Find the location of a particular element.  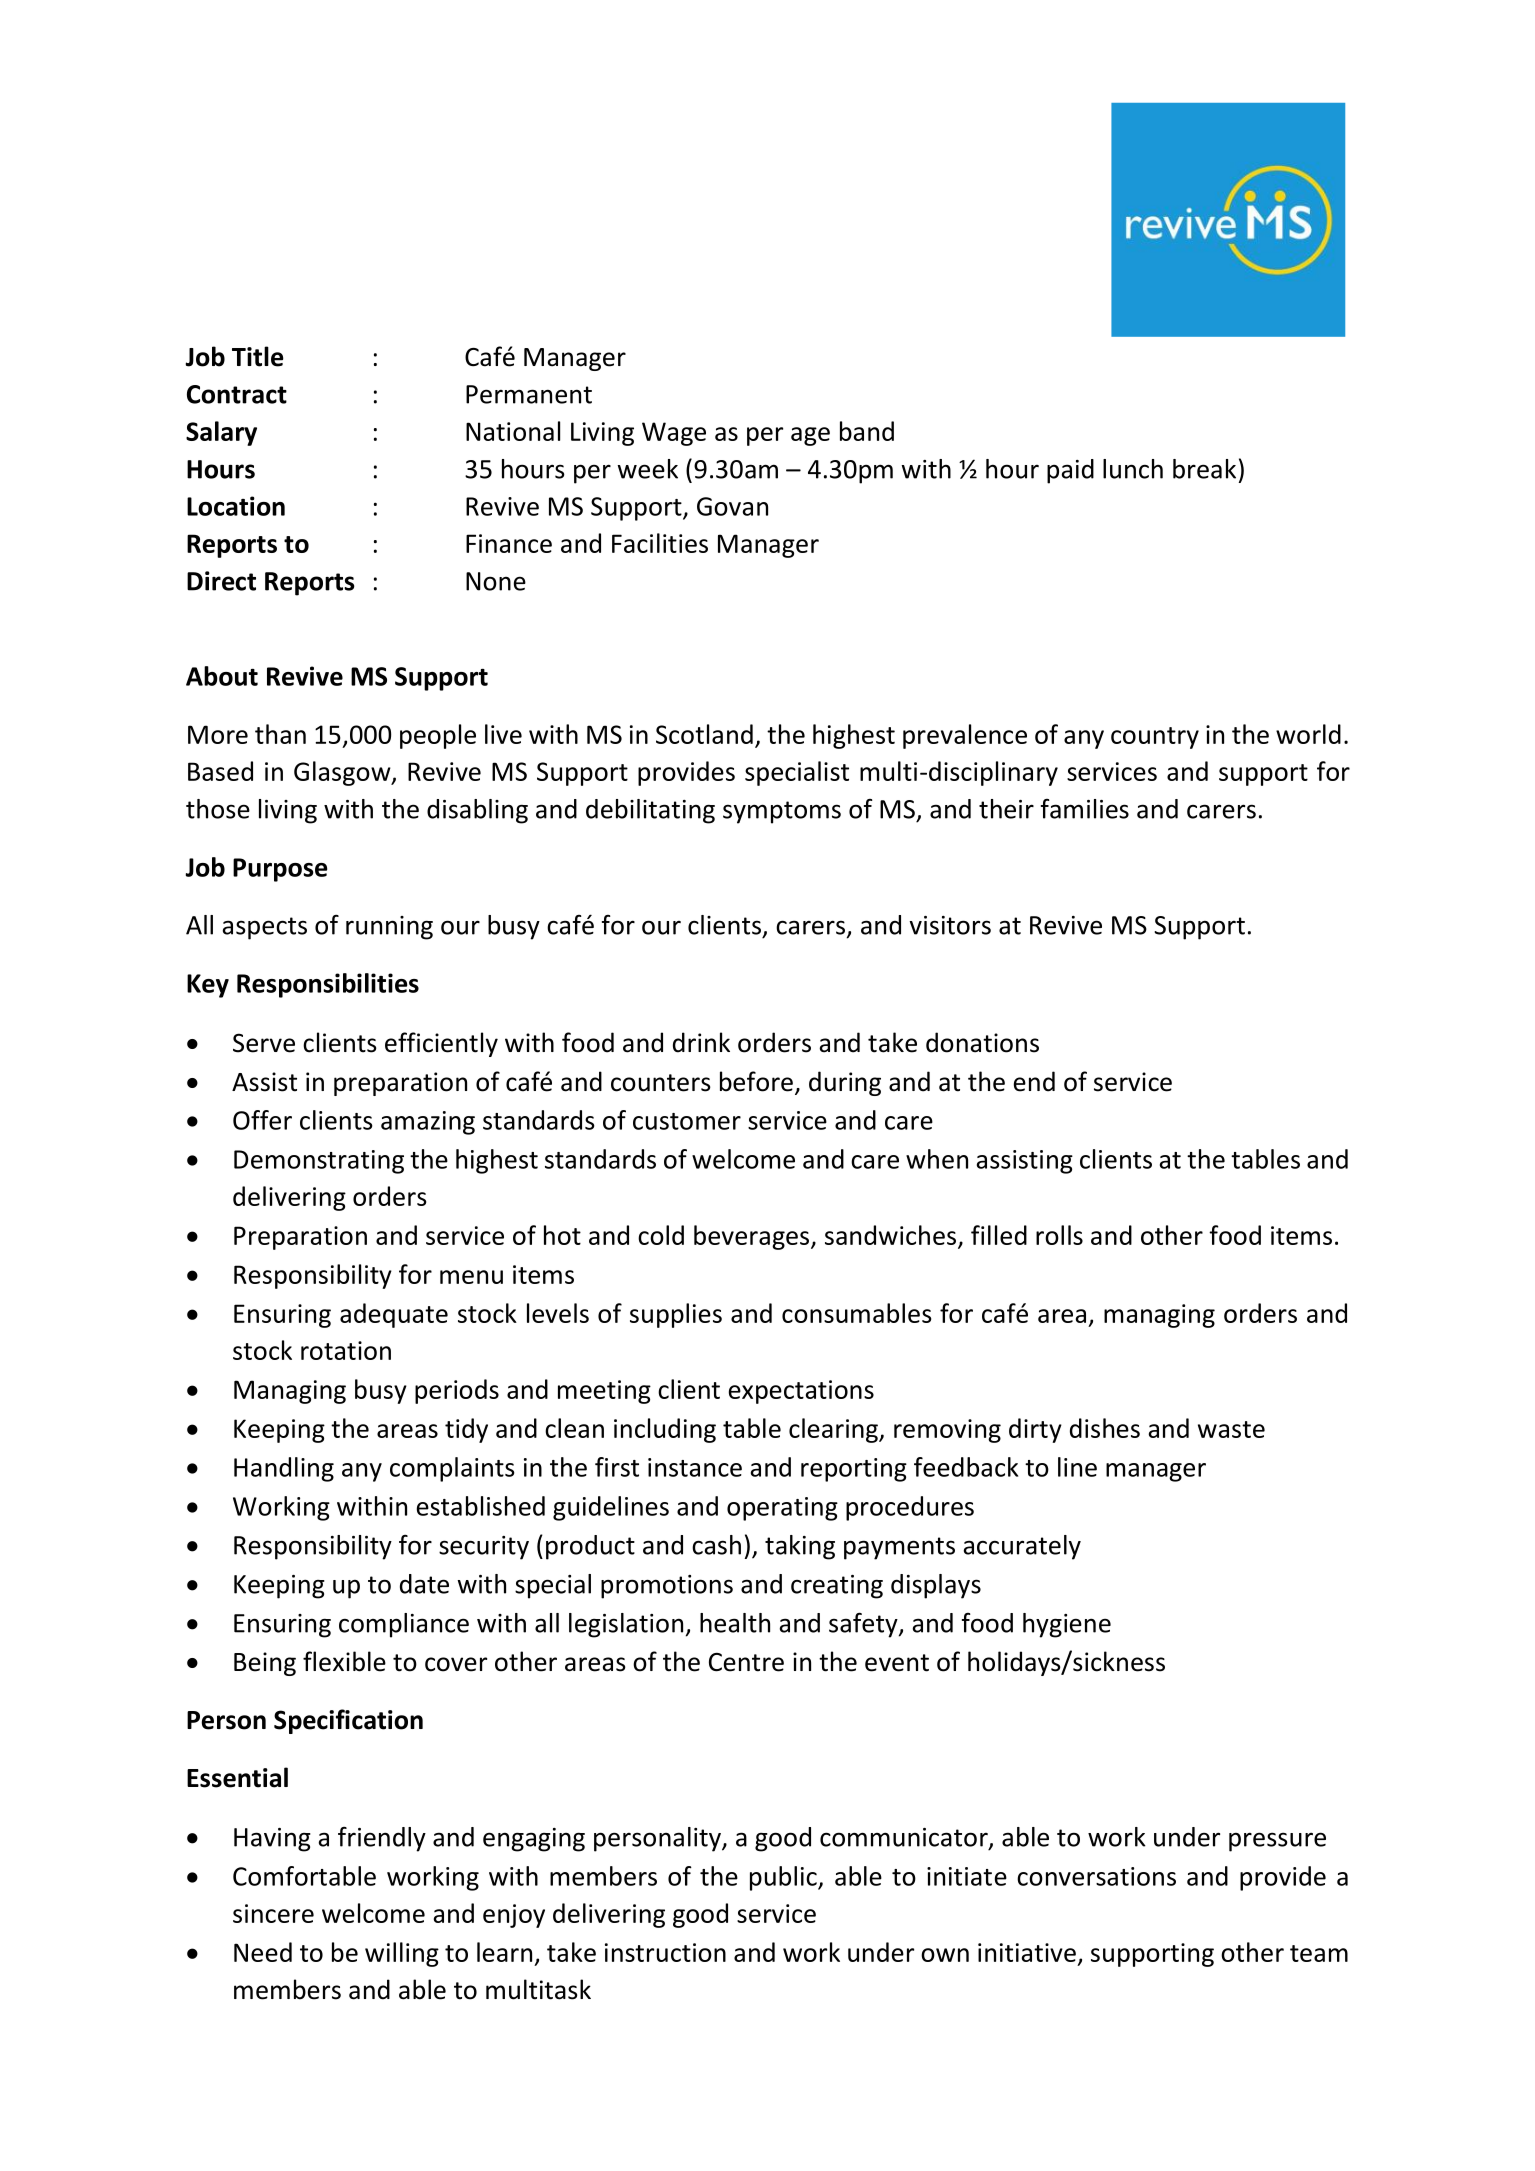

break is located at coordinates (1204, 469).
